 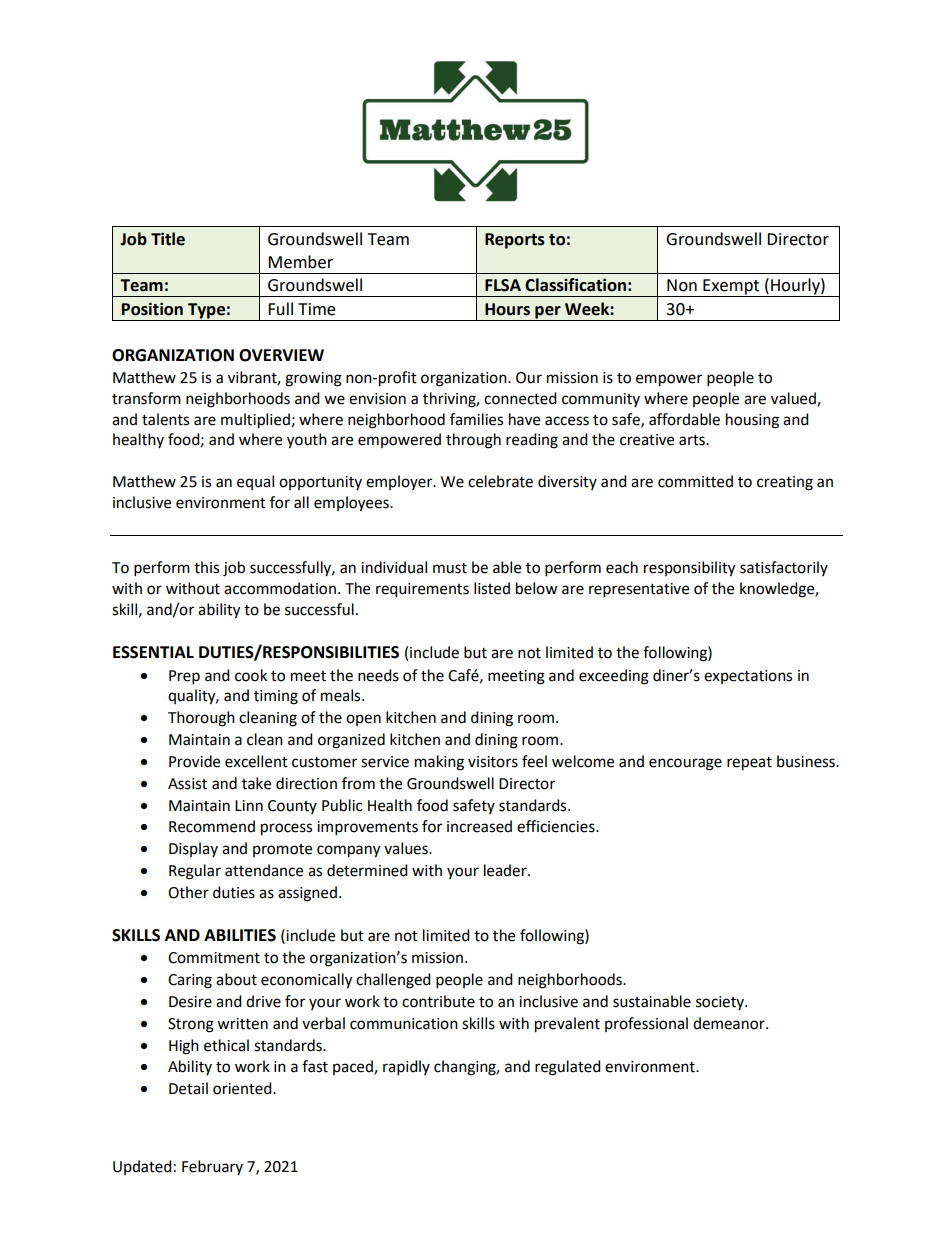 I want to click on Type, so click(x=206, y=312).
